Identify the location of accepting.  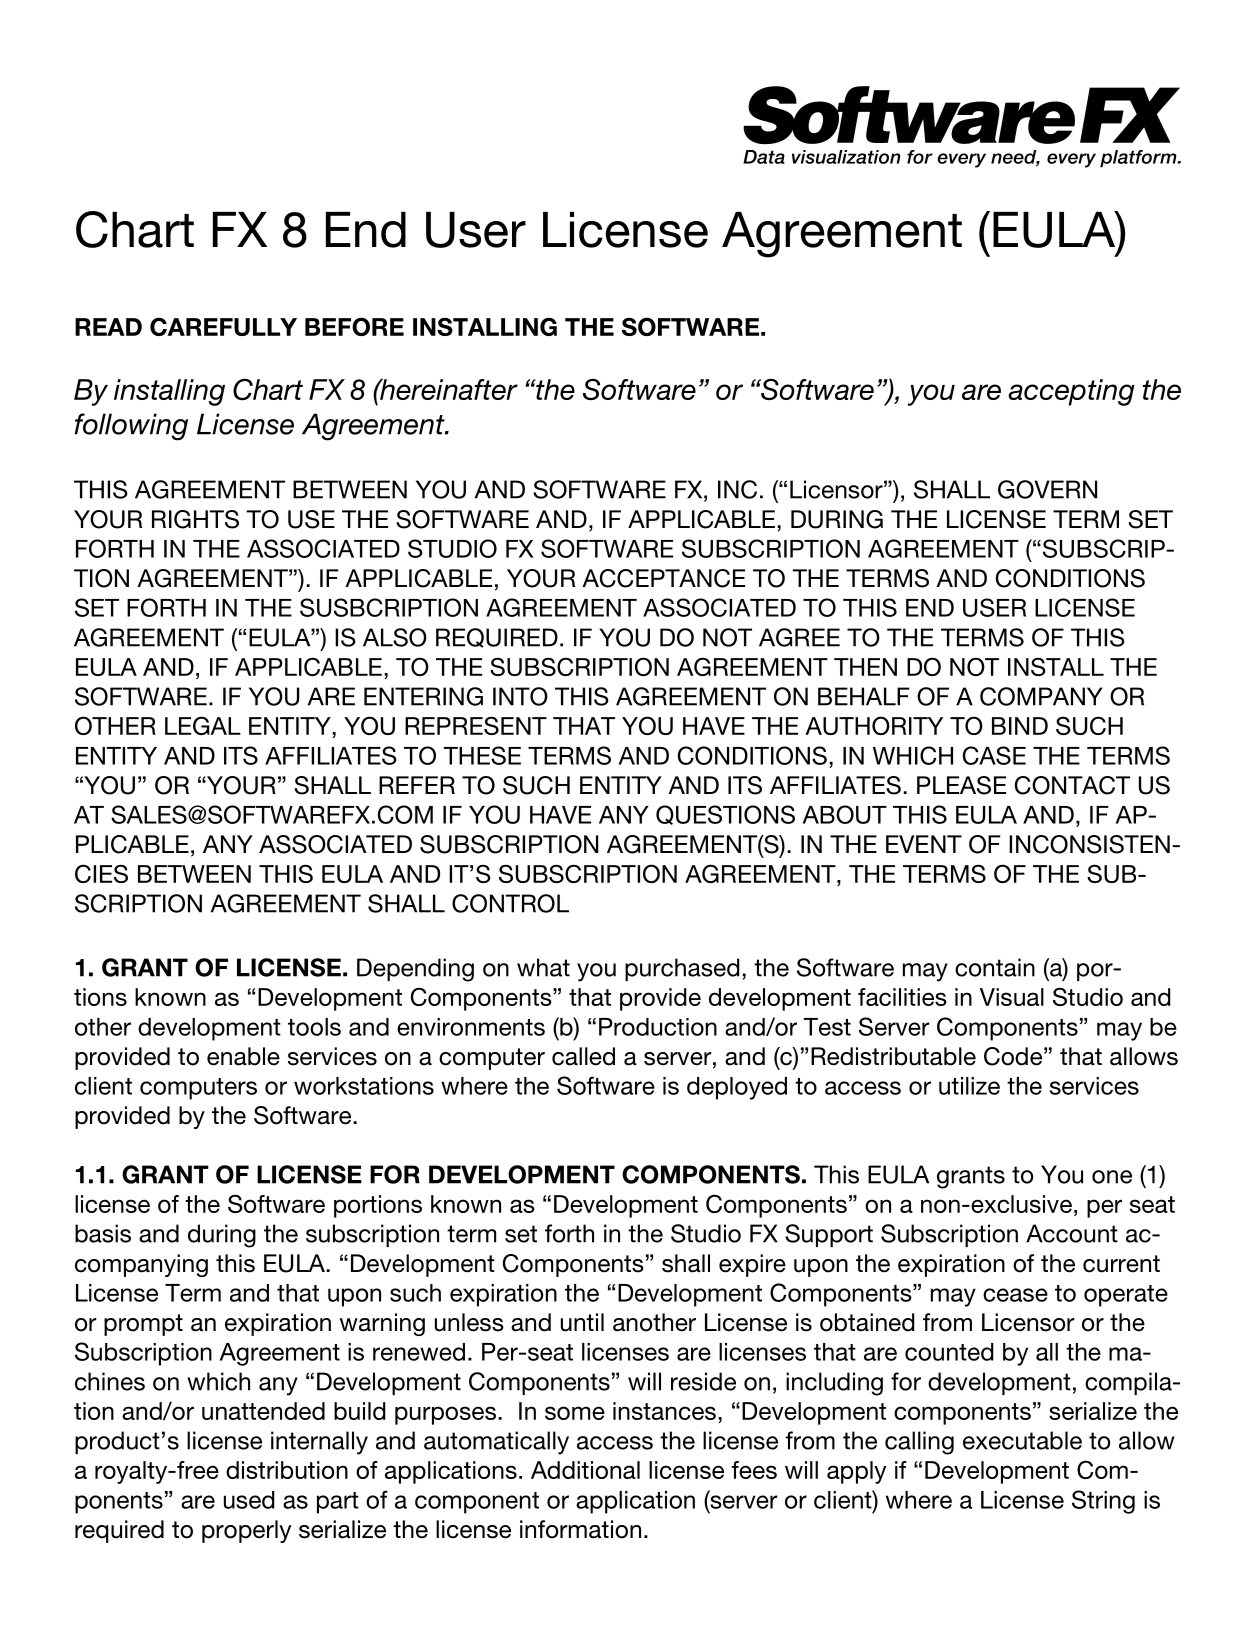
(1071, 392).
